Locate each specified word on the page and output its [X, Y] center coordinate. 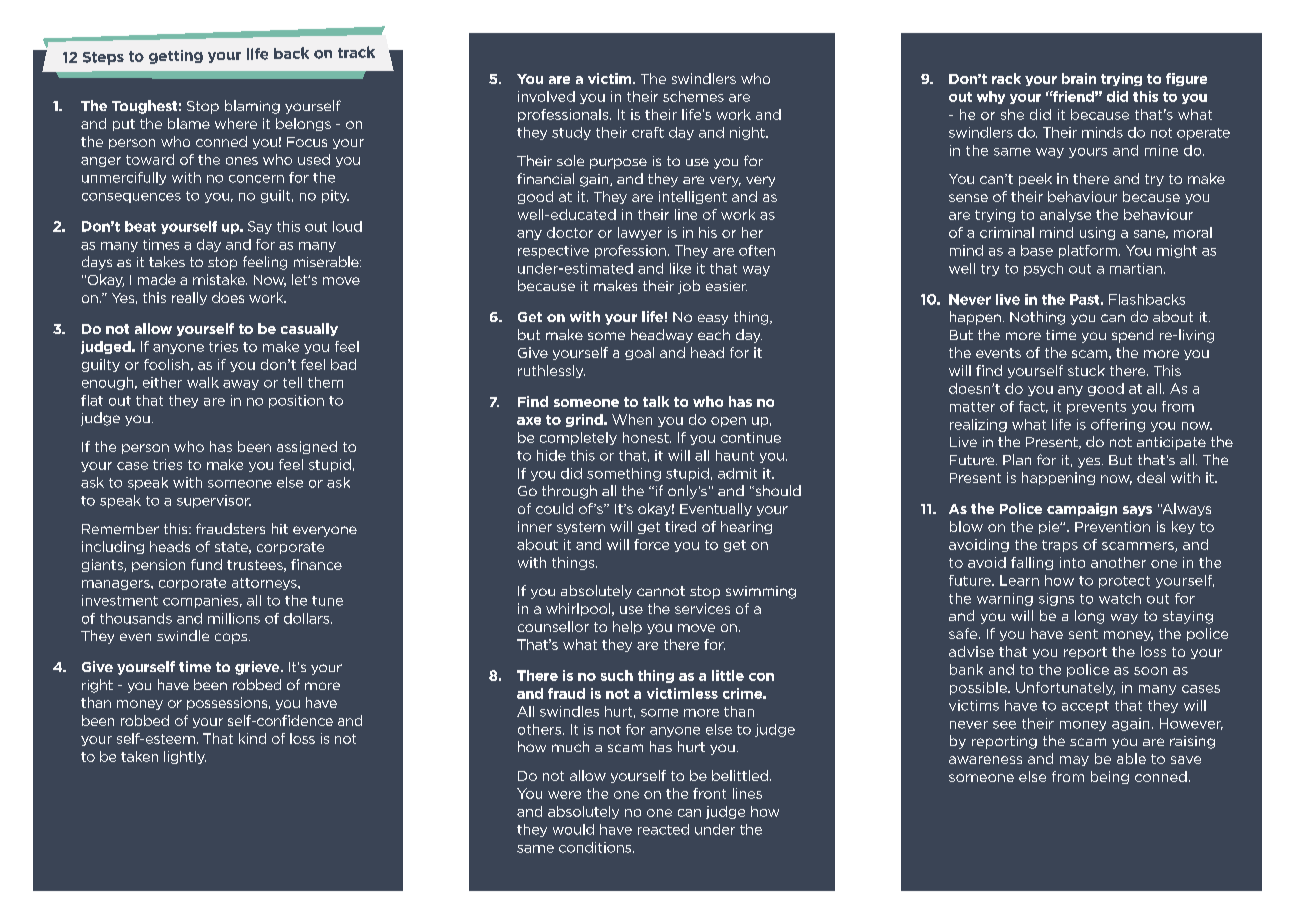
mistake [220, 279]
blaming [252, 107]
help [627, 627]
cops [231, 638]
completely [578, 438]
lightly [185, 757]
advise [971, 651]
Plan [1017, 459]
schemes [693, 96]
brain [1079, 78]
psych [1043, 269]
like [680, 268]
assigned [307, 447]
